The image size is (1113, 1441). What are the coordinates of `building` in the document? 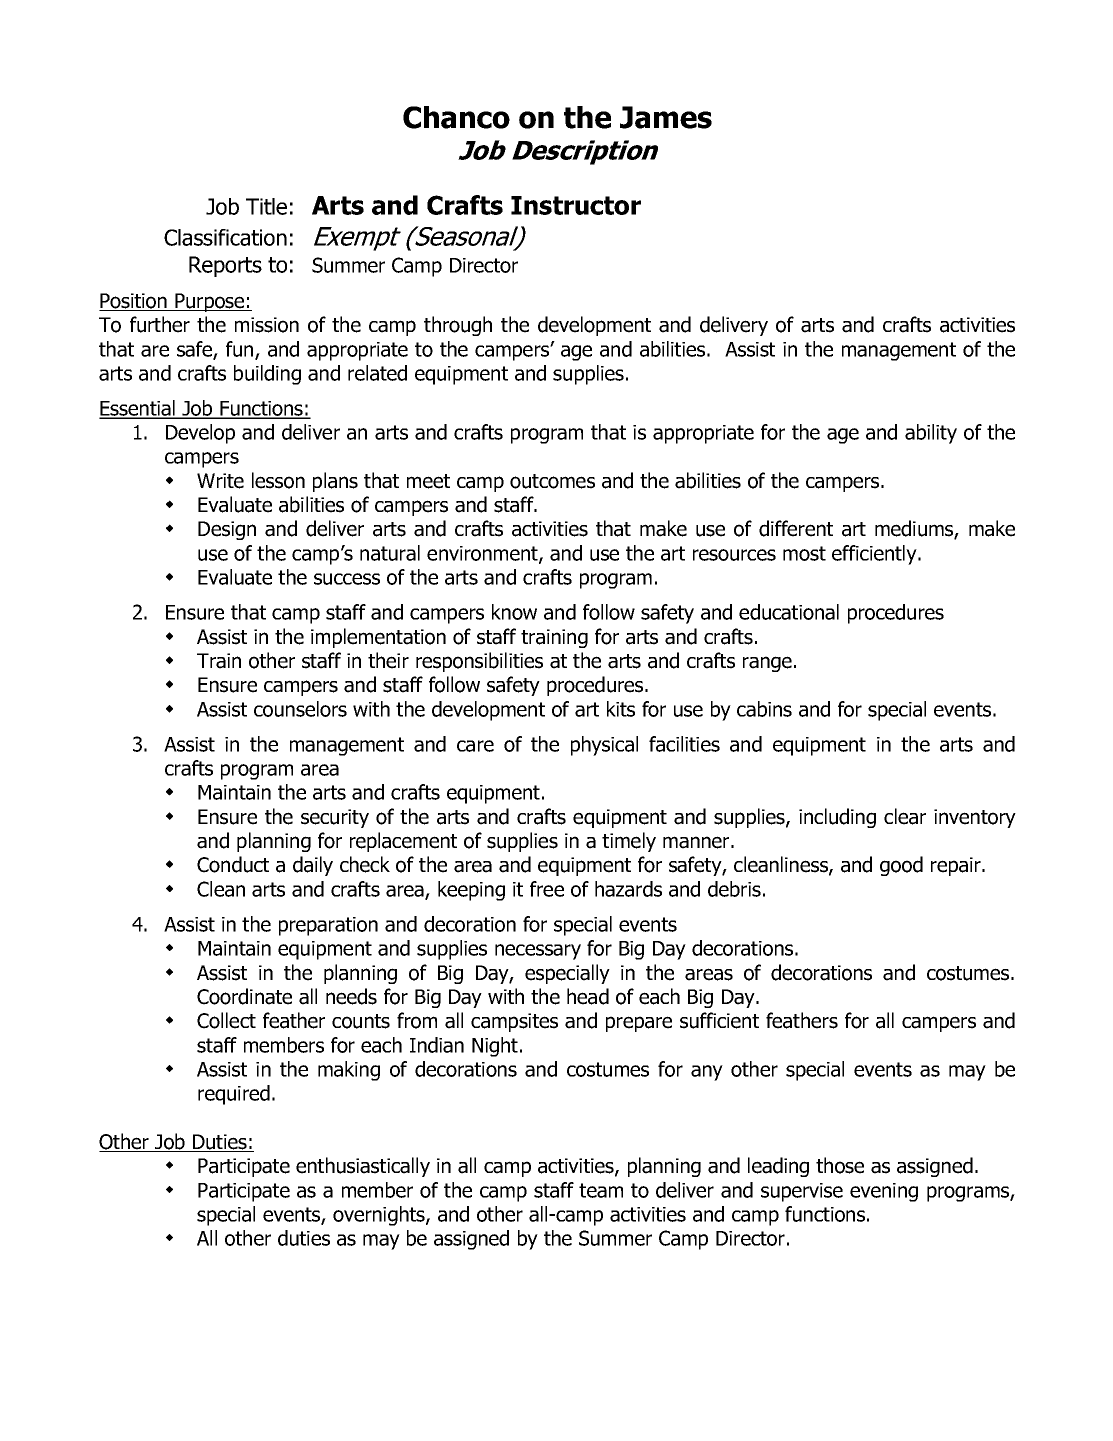 It's located at (267, 375).
